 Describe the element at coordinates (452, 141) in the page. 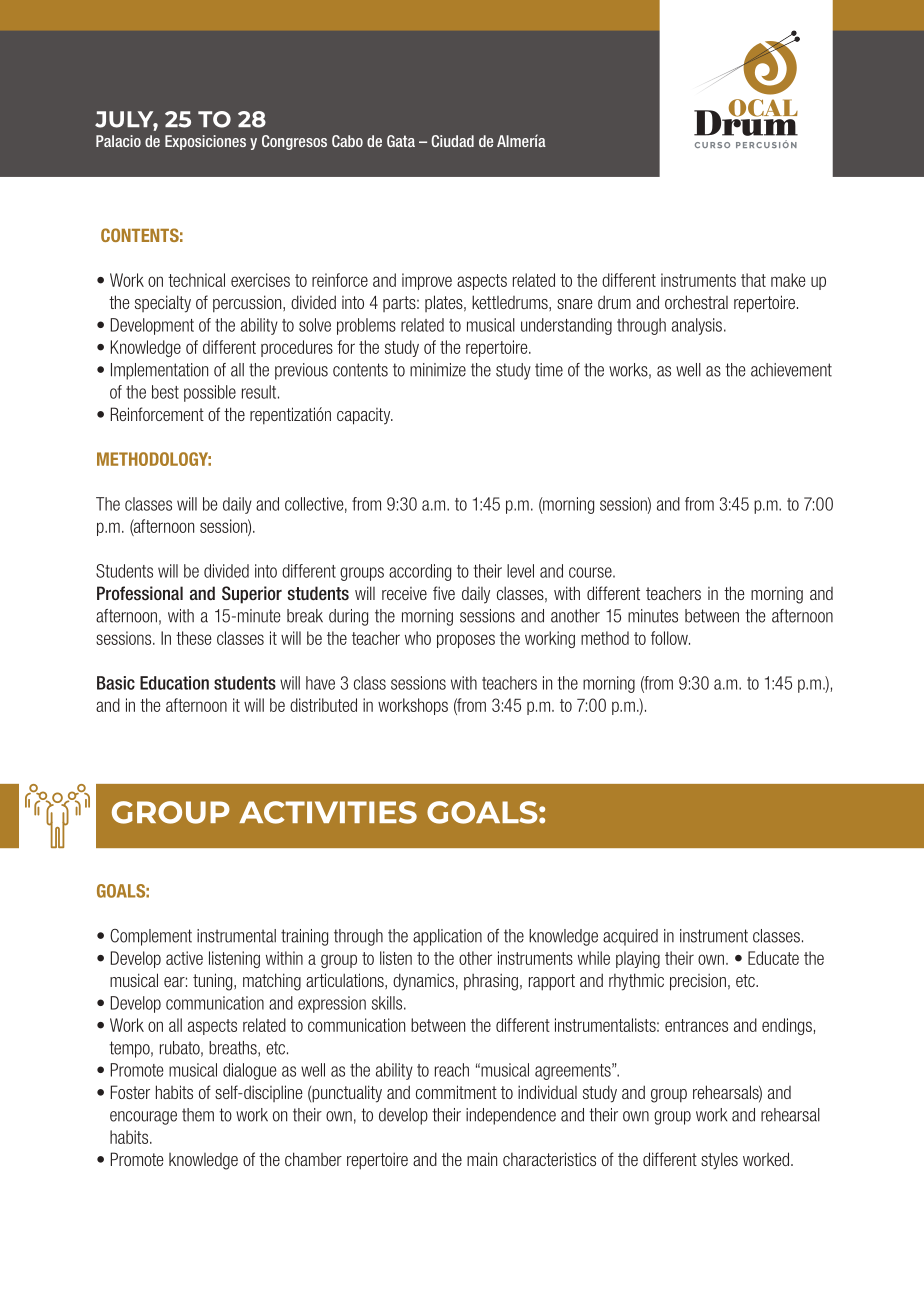

I see `Ciudad` at that location.
